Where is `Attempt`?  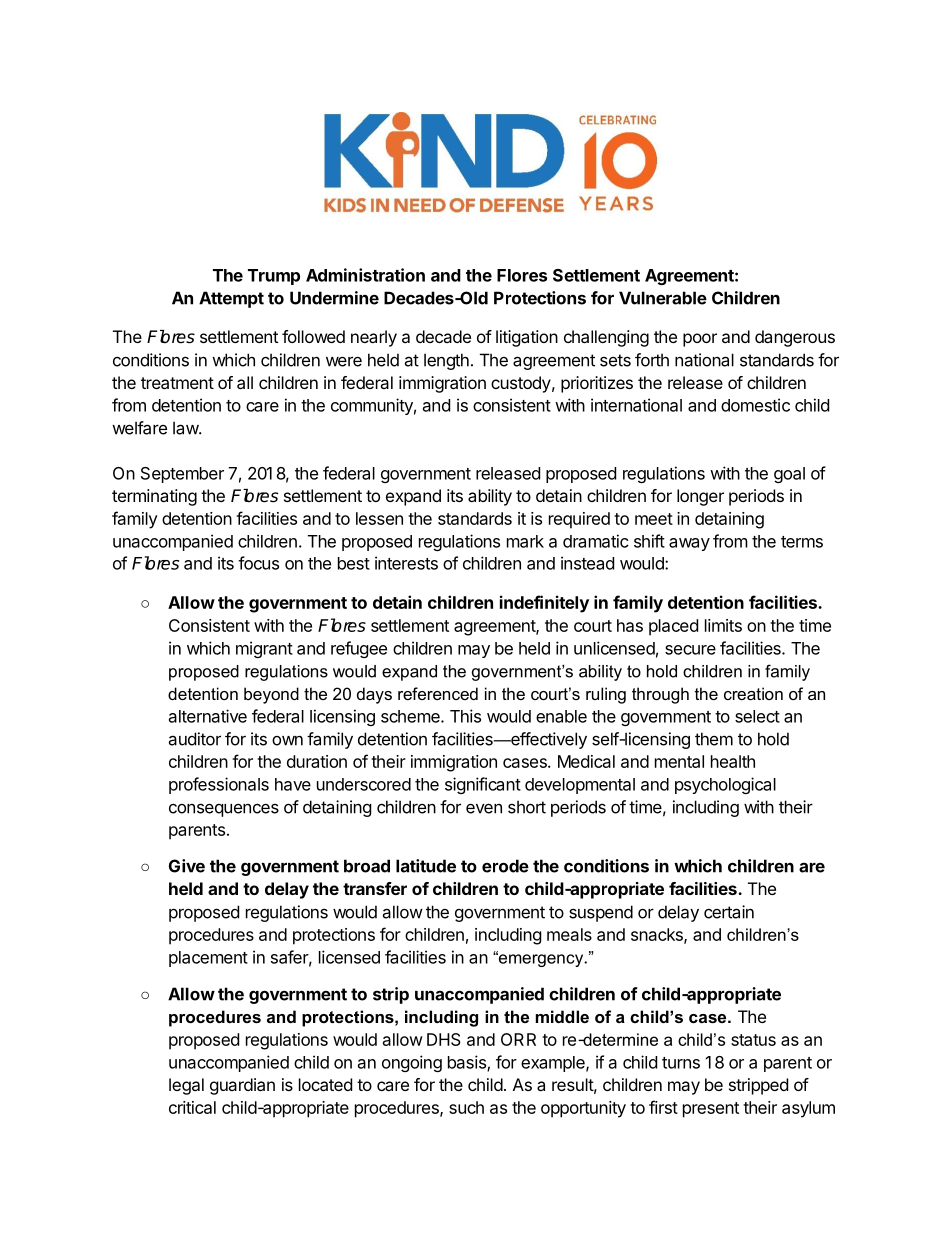 Attempt is located at coordinates (231, 299).
